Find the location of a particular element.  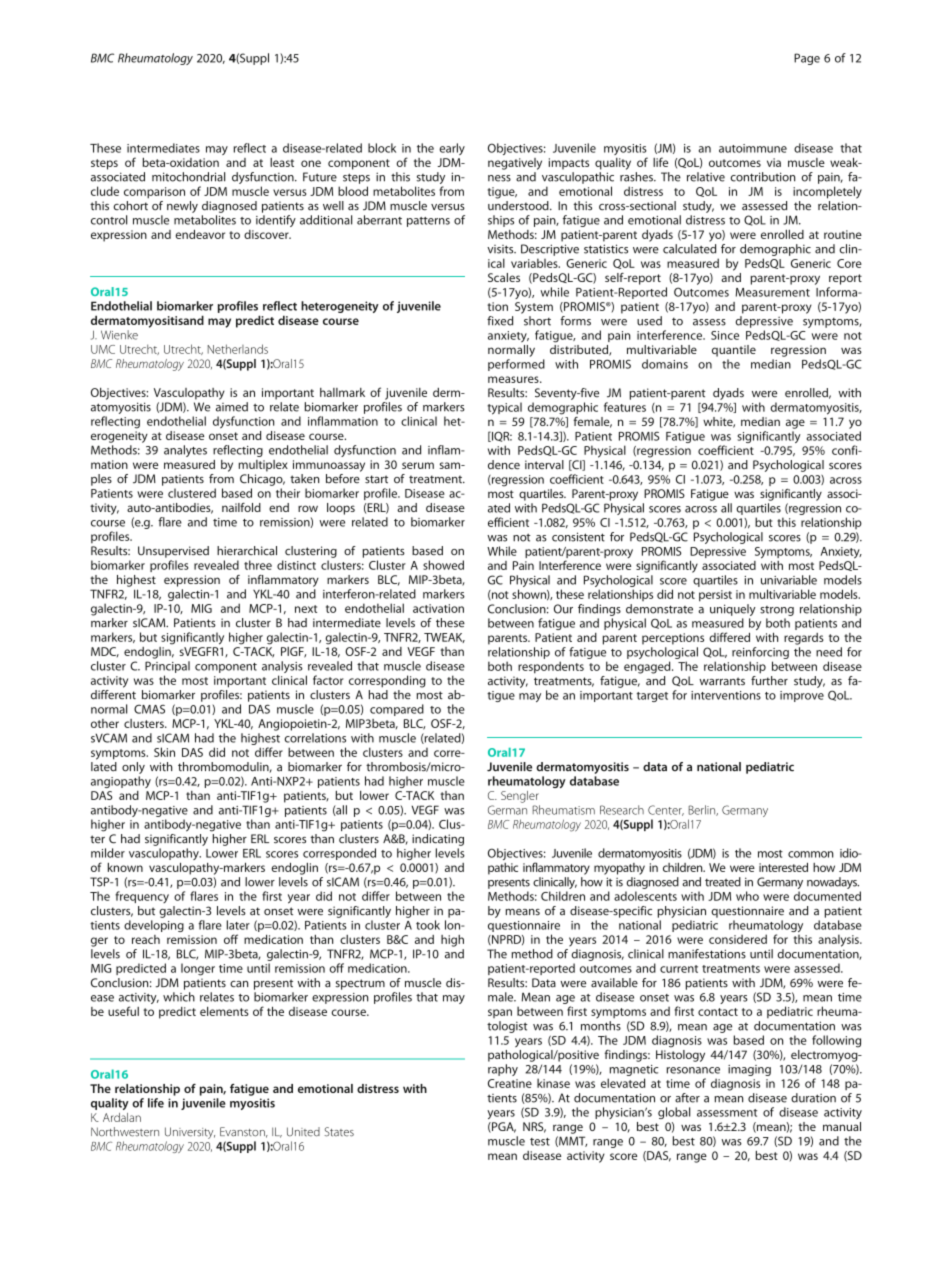

indicating is located at coordinates (438, 840).
